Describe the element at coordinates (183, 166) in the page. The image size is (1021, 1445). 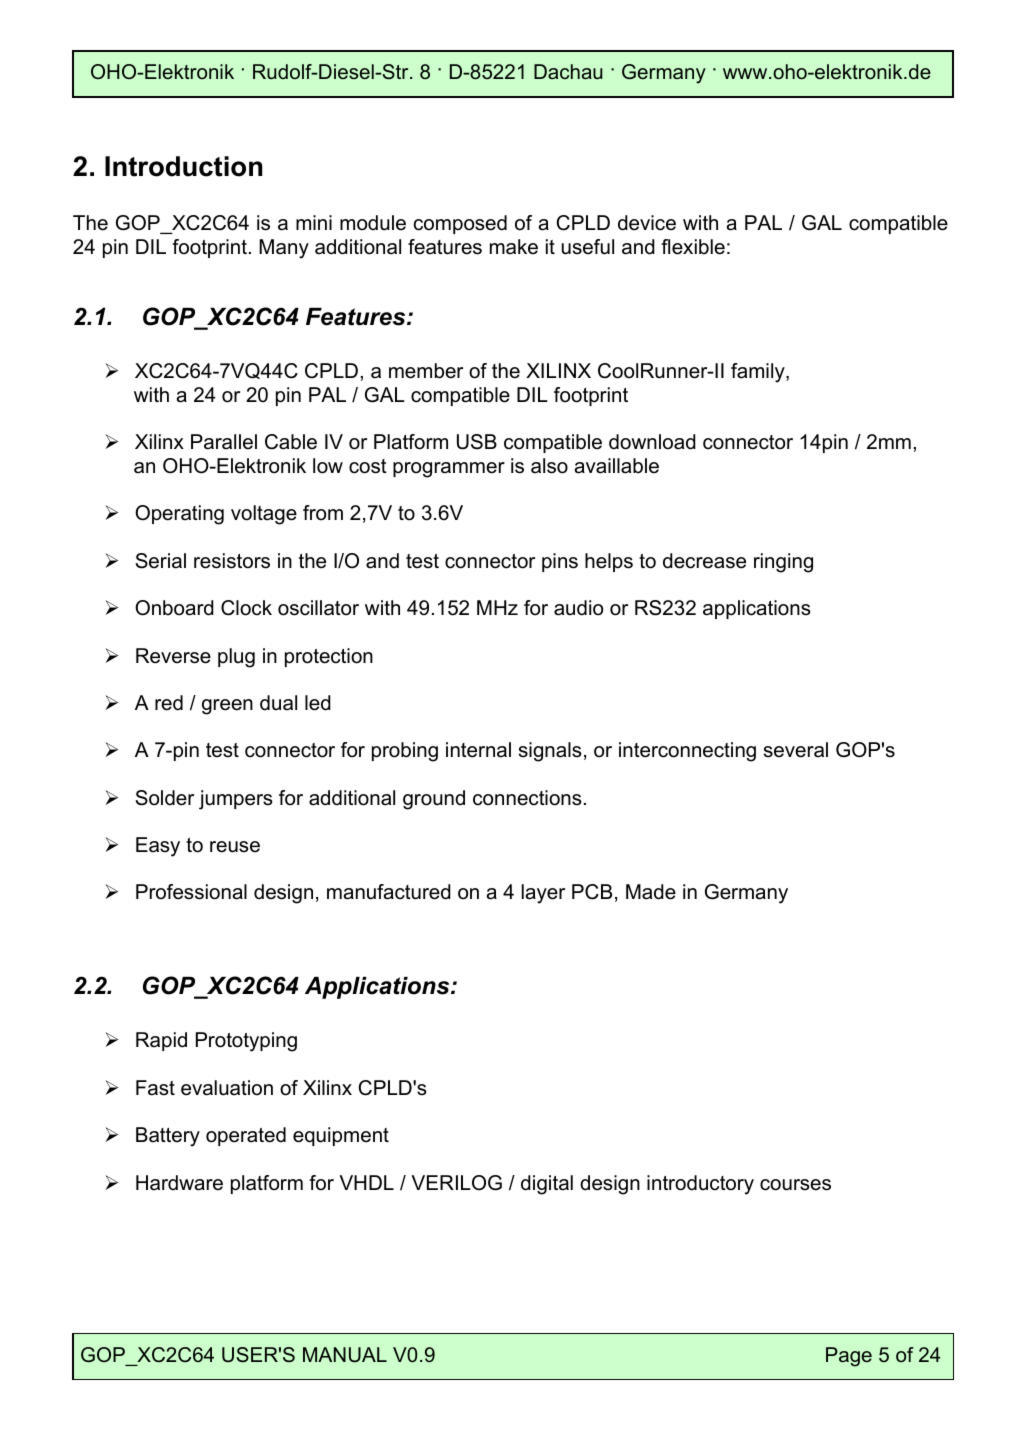
I see `Introduction` at that location.
